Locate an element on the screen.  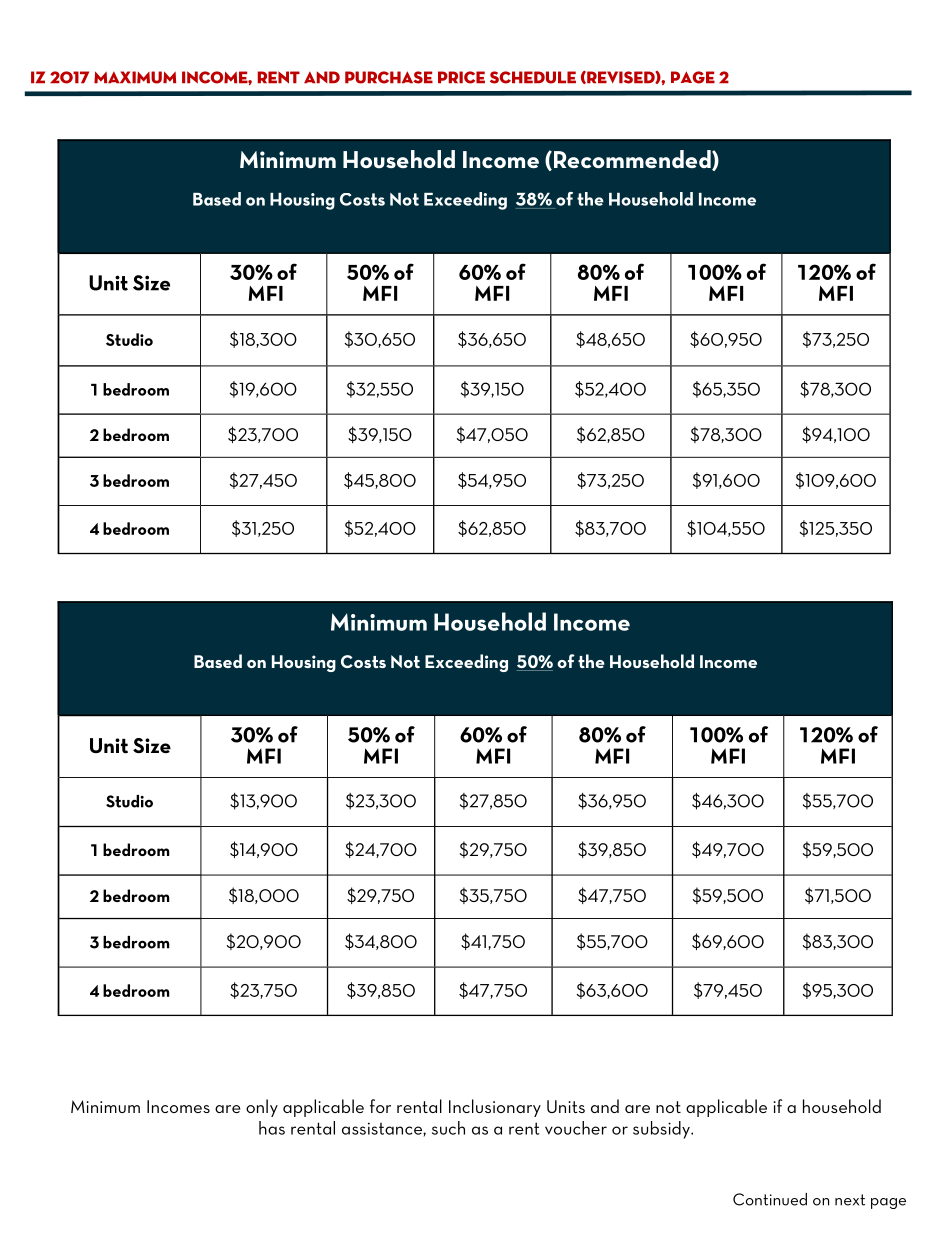
PURCHASE is located at coordinates (389, 77).
